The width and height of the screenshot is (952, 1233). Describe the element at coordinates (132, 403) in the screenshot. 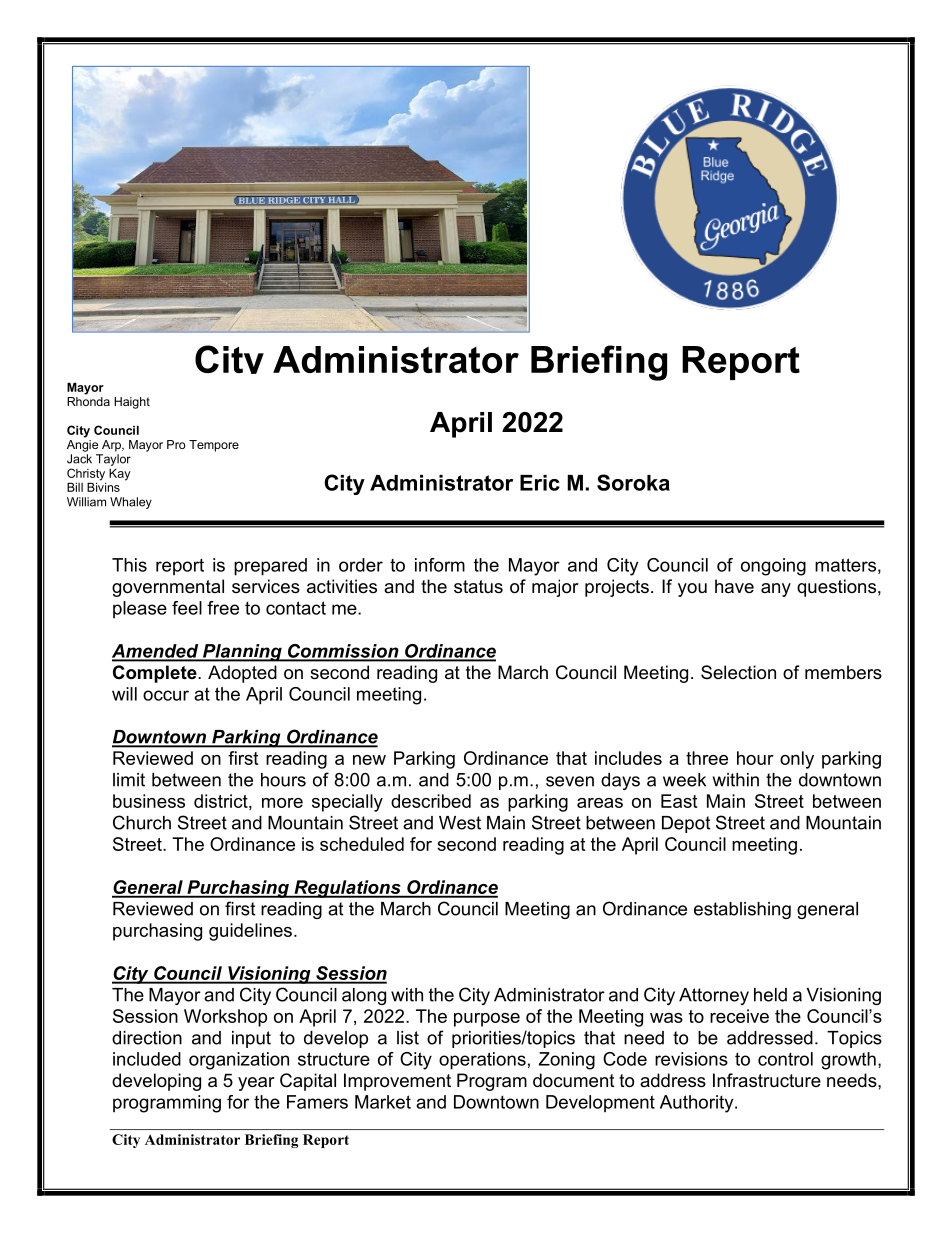

I see `Haight` at that location.
